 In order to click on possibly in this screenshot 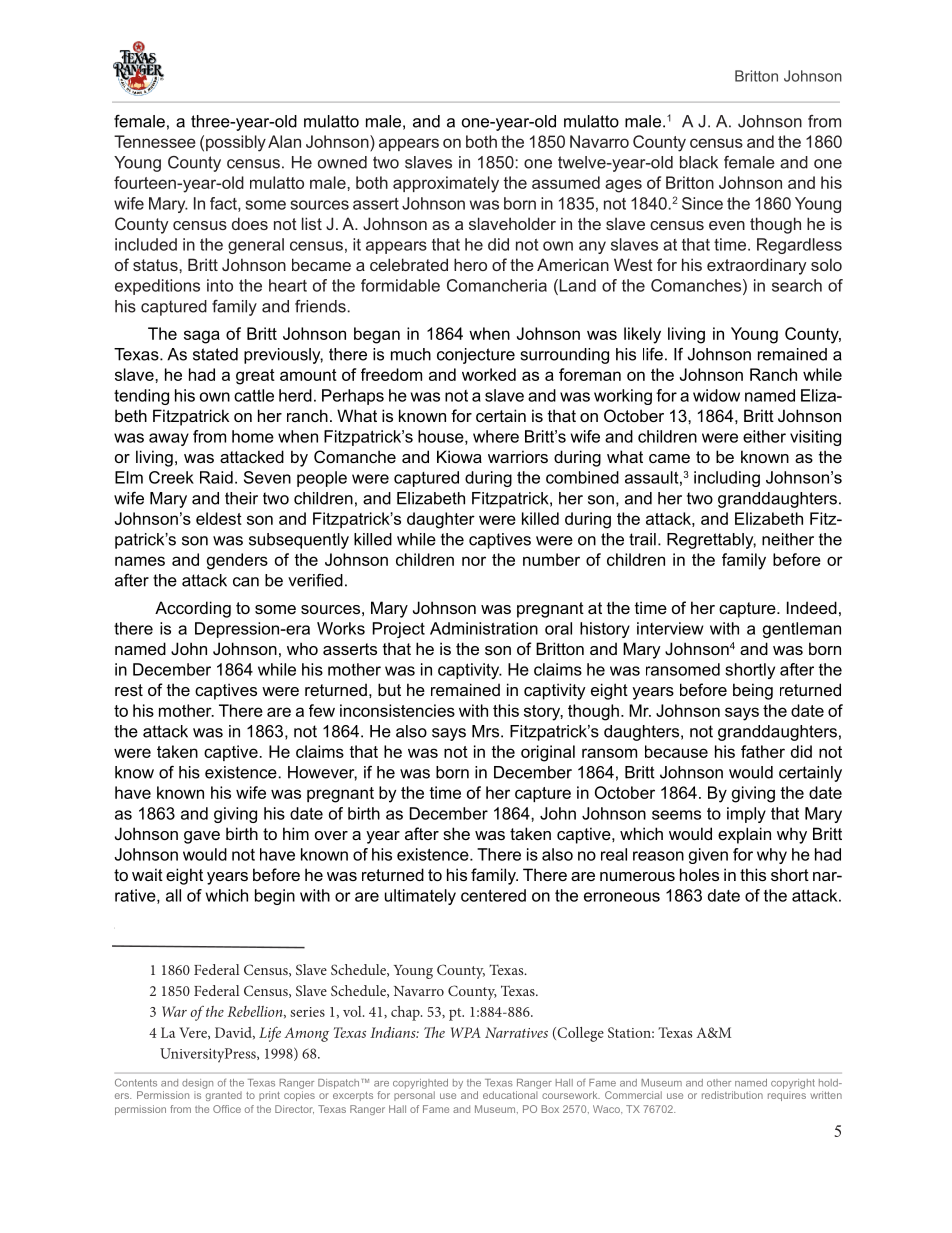, I will do `click(236, 143)`.
